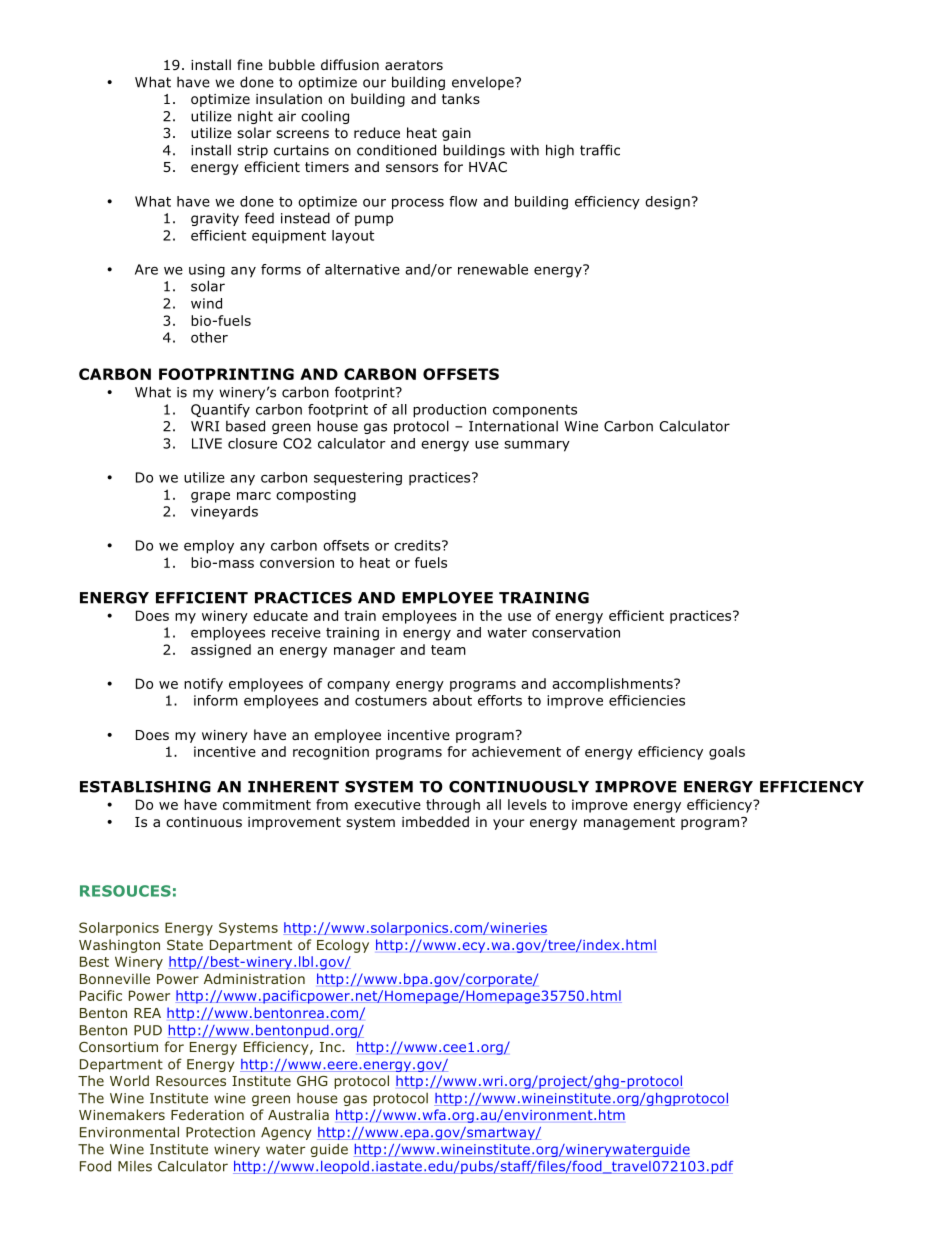  I want to click on traffic, so click(600, 150).
